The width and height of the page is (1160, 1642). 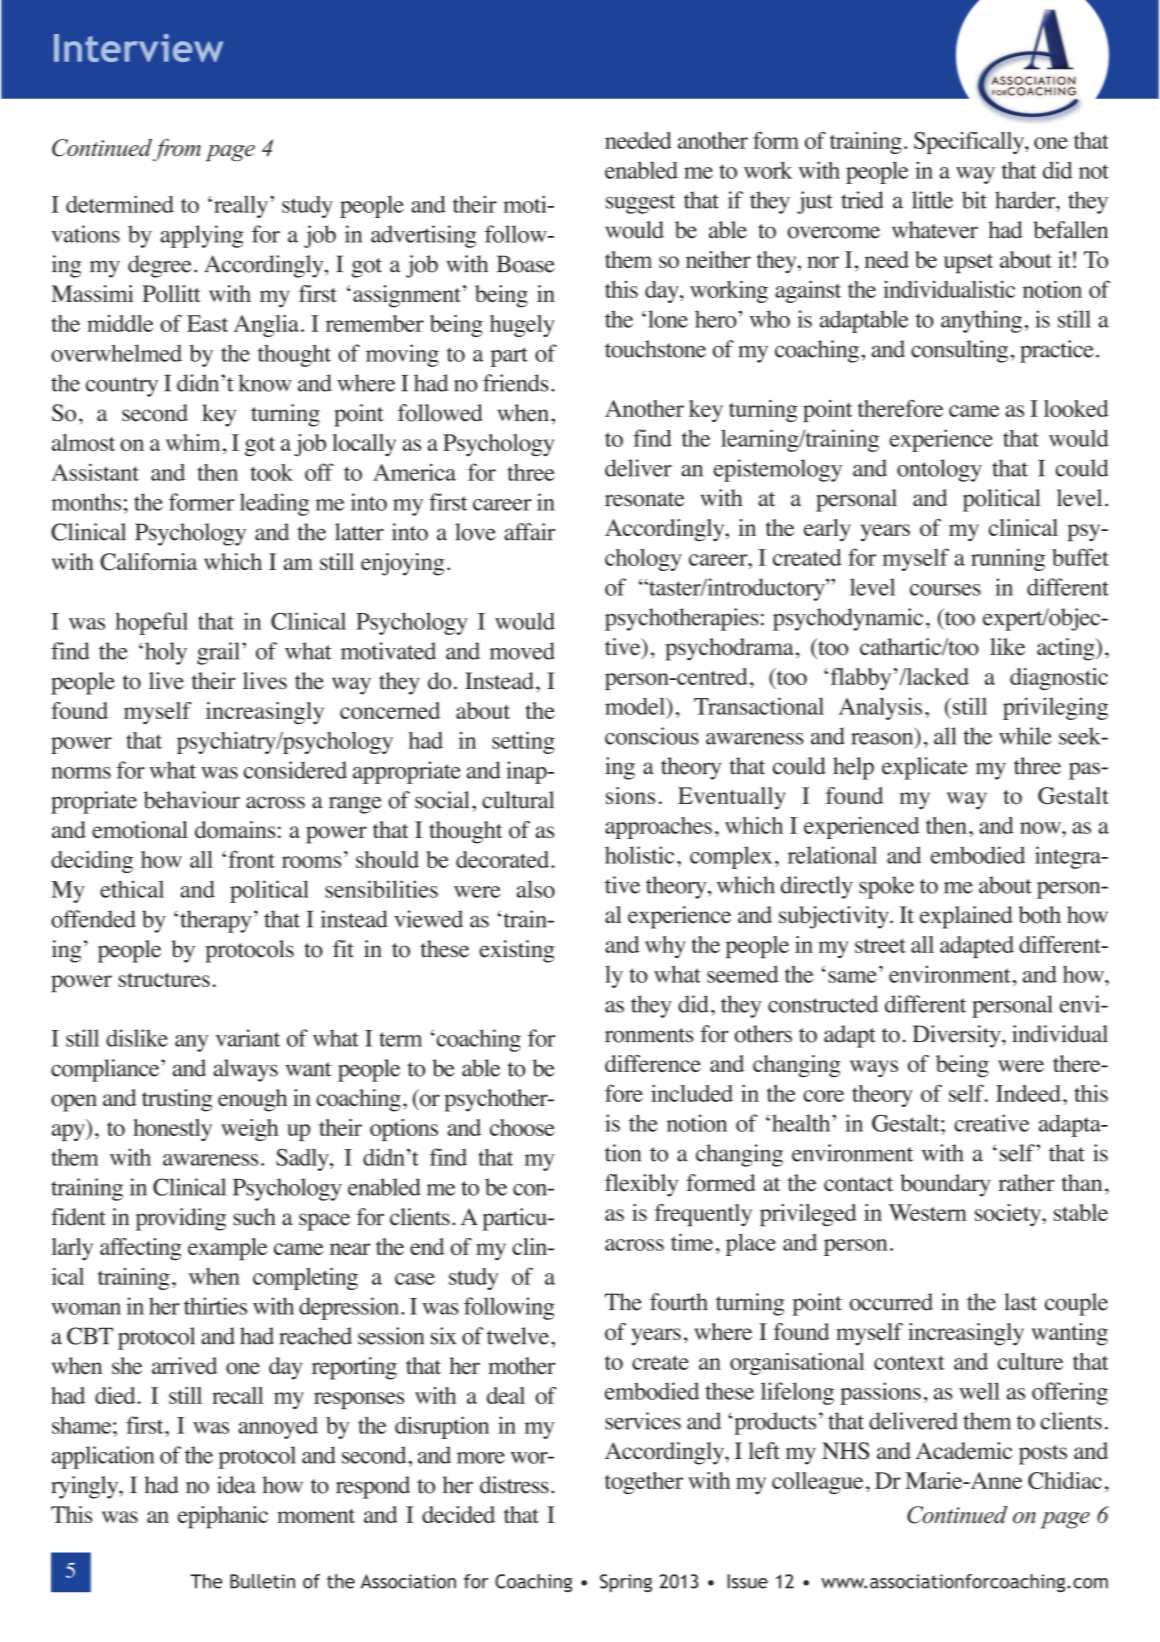 I want to click on variant, so click(x=248, y=1038).
